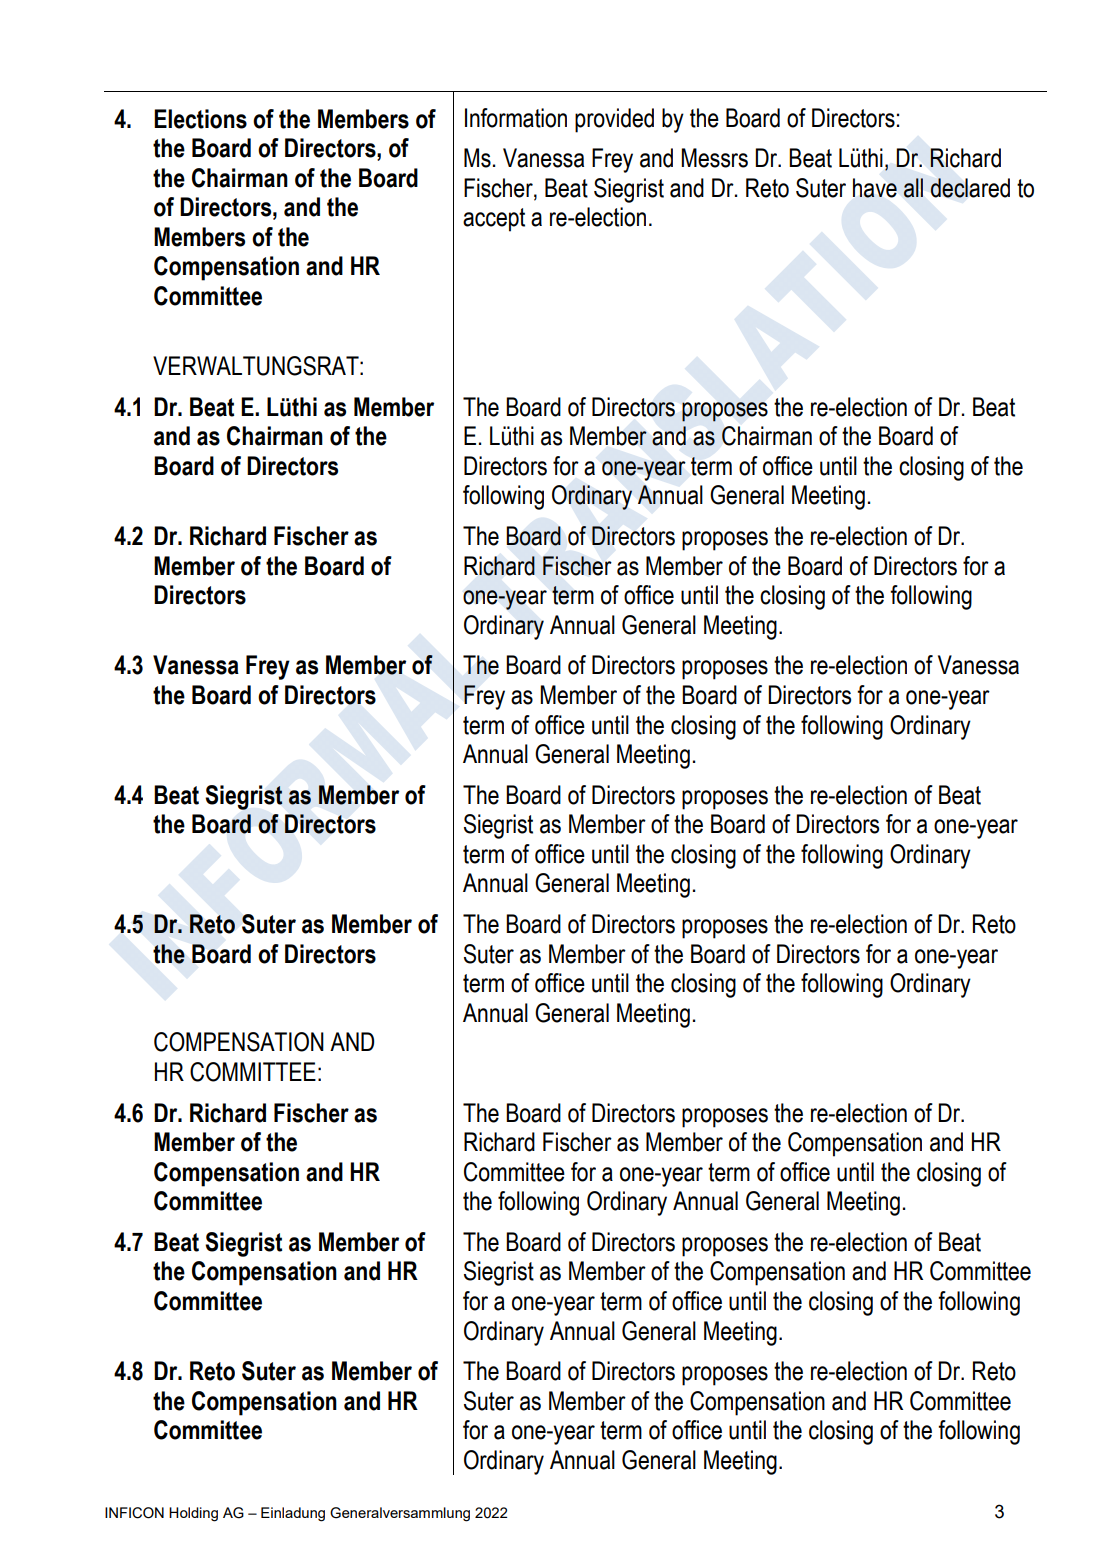 This screenshot has height=1550, width=1096. I want to click on have, so click(875, 188).
